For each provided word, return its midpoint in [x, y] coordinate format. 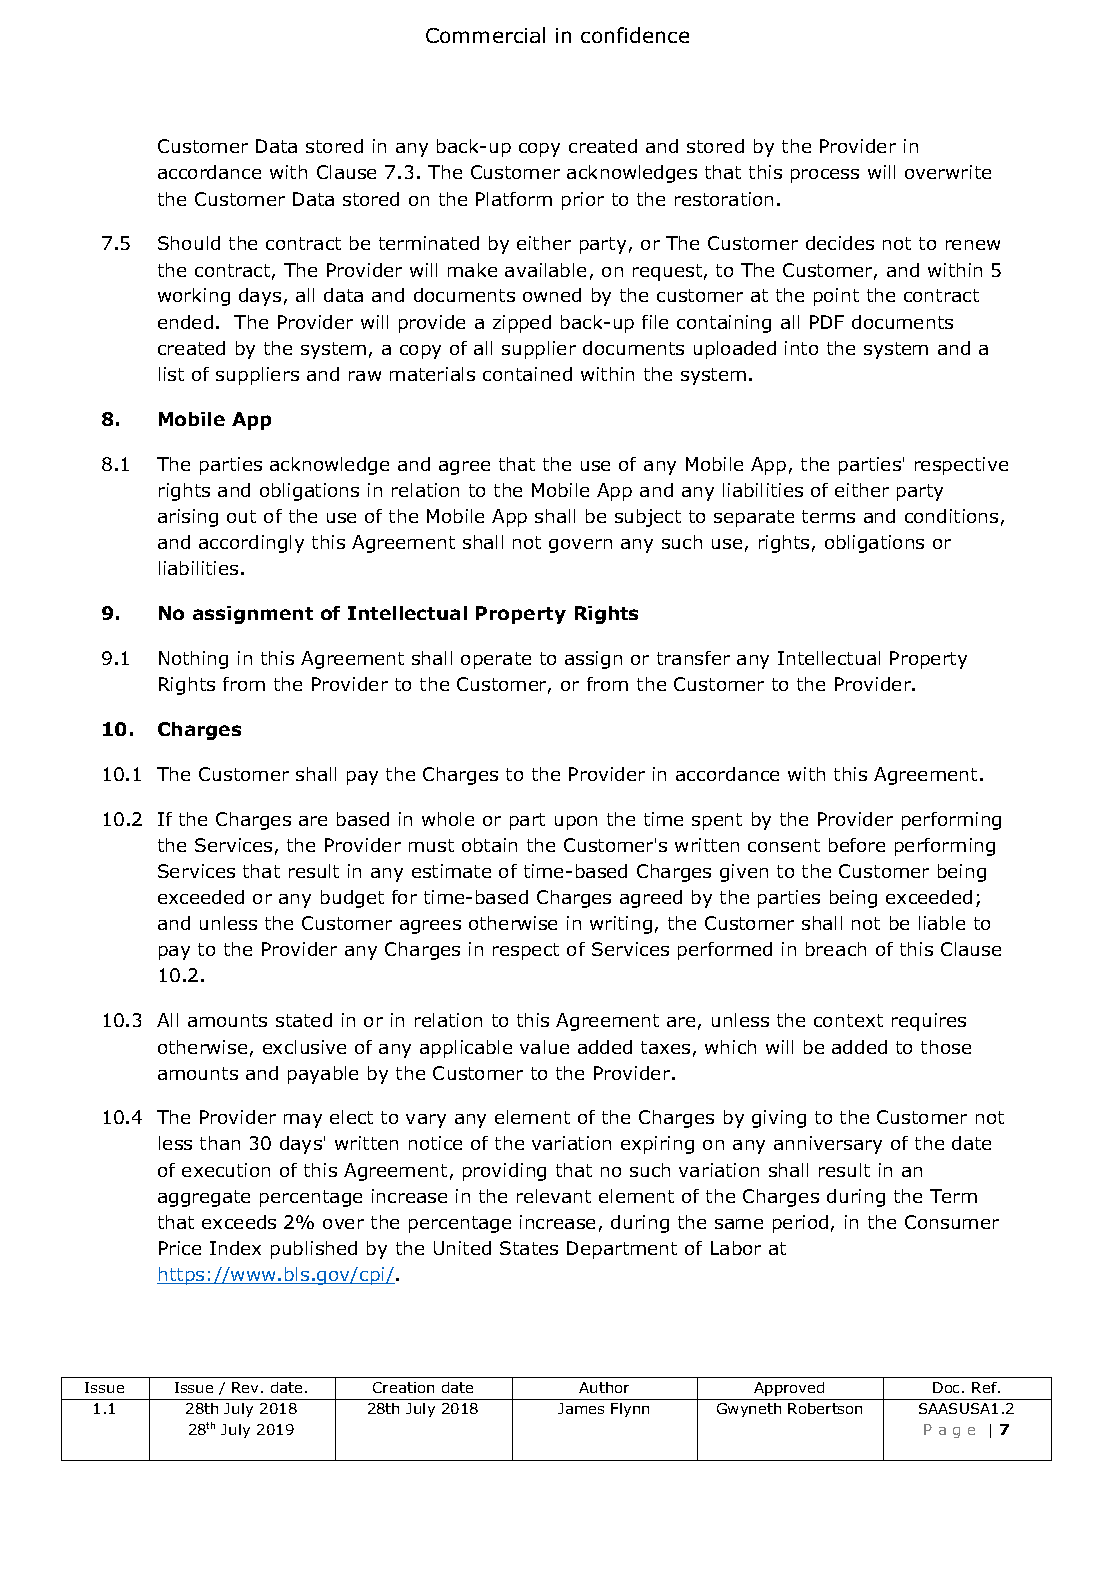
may [303, 1121]
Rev [247, 1387]
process [825, 176]
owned [552, 295]
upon [576, 823]
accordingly [251, 544]
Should [189, 243]
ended [185, 322]
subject [648, 518]
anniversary [828, 1145]
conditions [951, 516]
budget [352, 899]
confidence [635, 35]
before [857, 845]
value [544, 1047]
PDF [827, 322]
